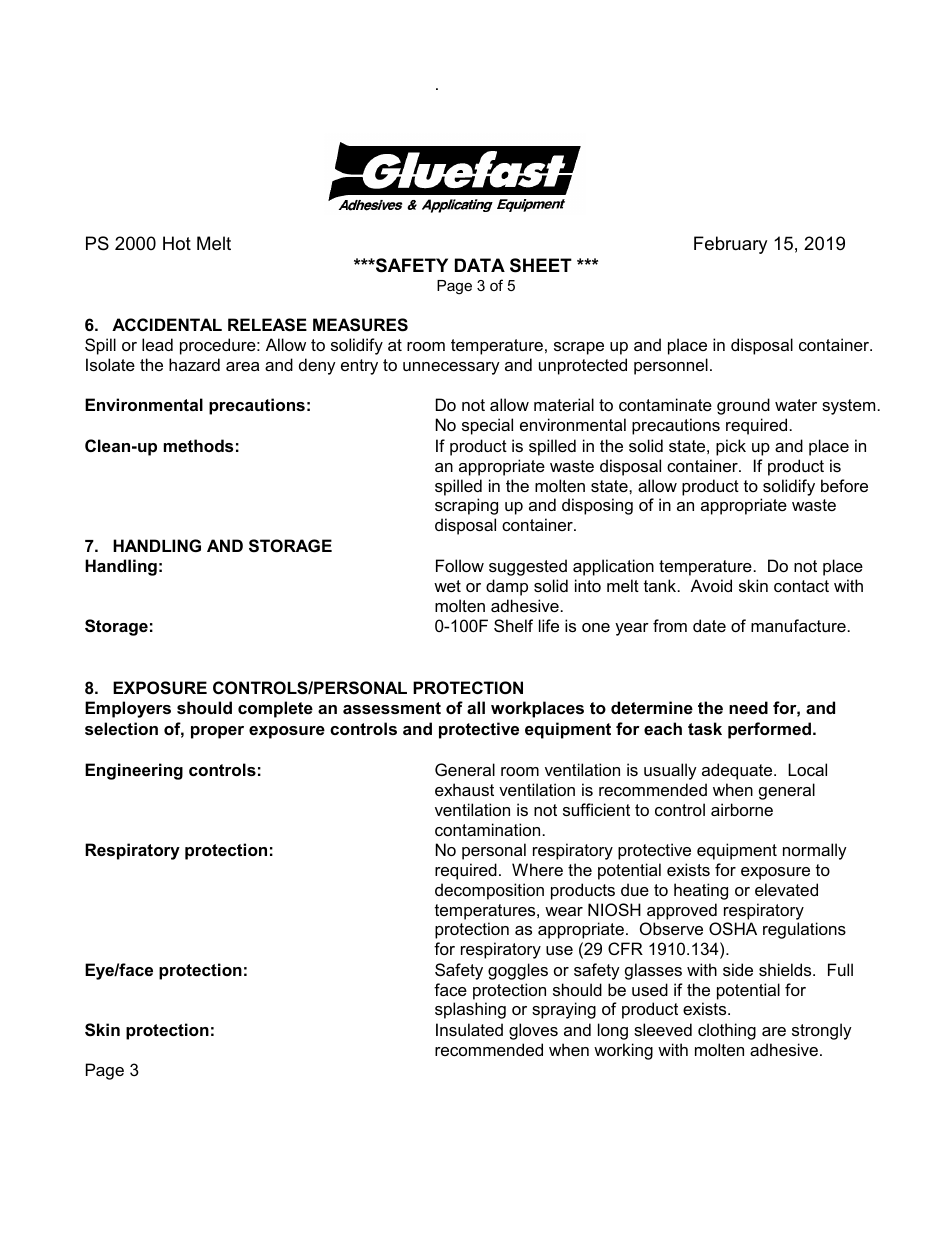 The height and width of the document is (1233, 952). Describe the element at coordinates (464, 789) in the document. I see `exhaust` at that location.
